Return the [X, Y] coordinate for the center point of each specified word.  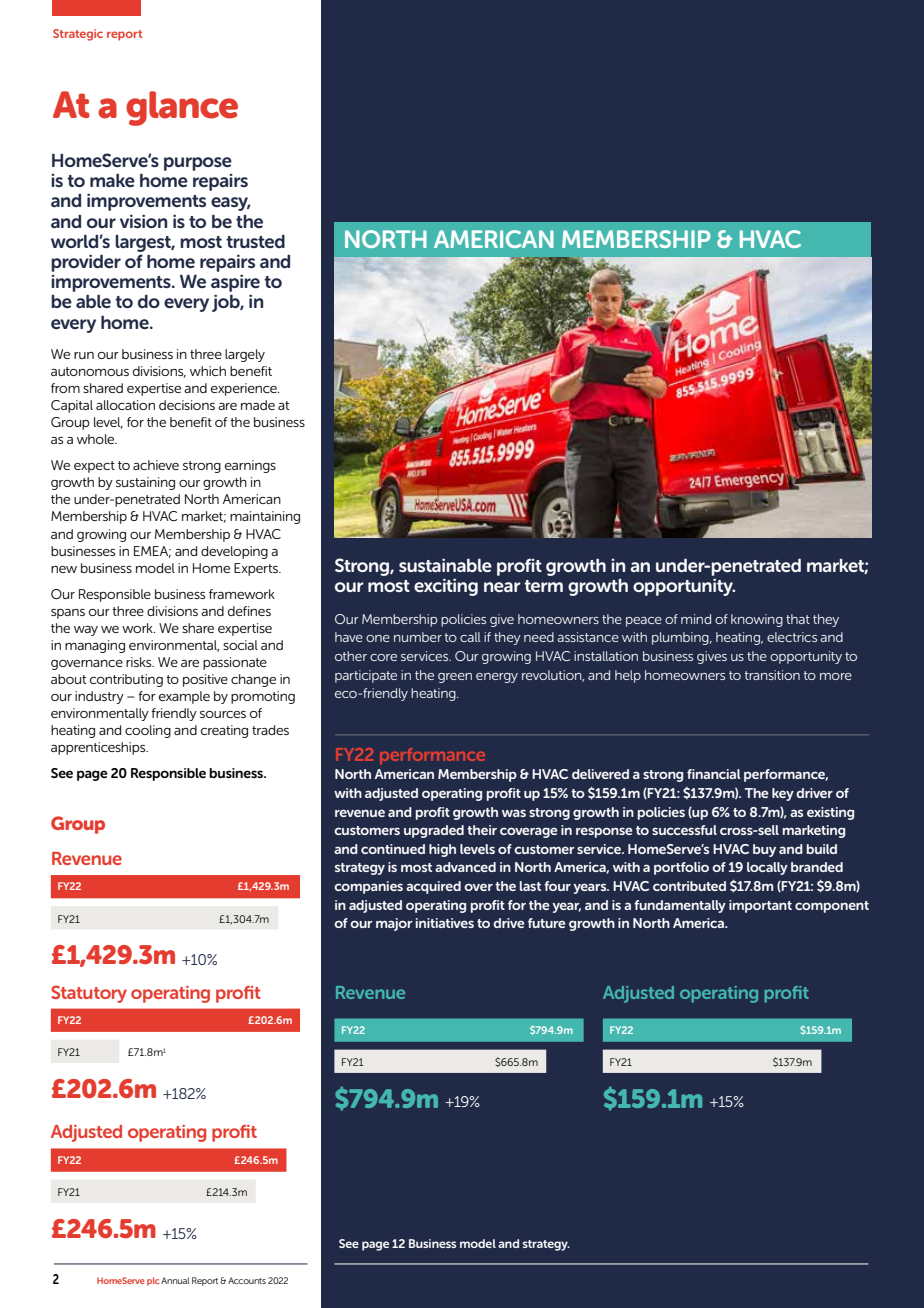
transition [772, 675]
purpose [198, 164]
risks [140, 662]
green [455, 678]
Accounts [247, 1280]
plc [153, 1281]
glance [182, 108]
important [760, 906]
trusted [255, 241]
